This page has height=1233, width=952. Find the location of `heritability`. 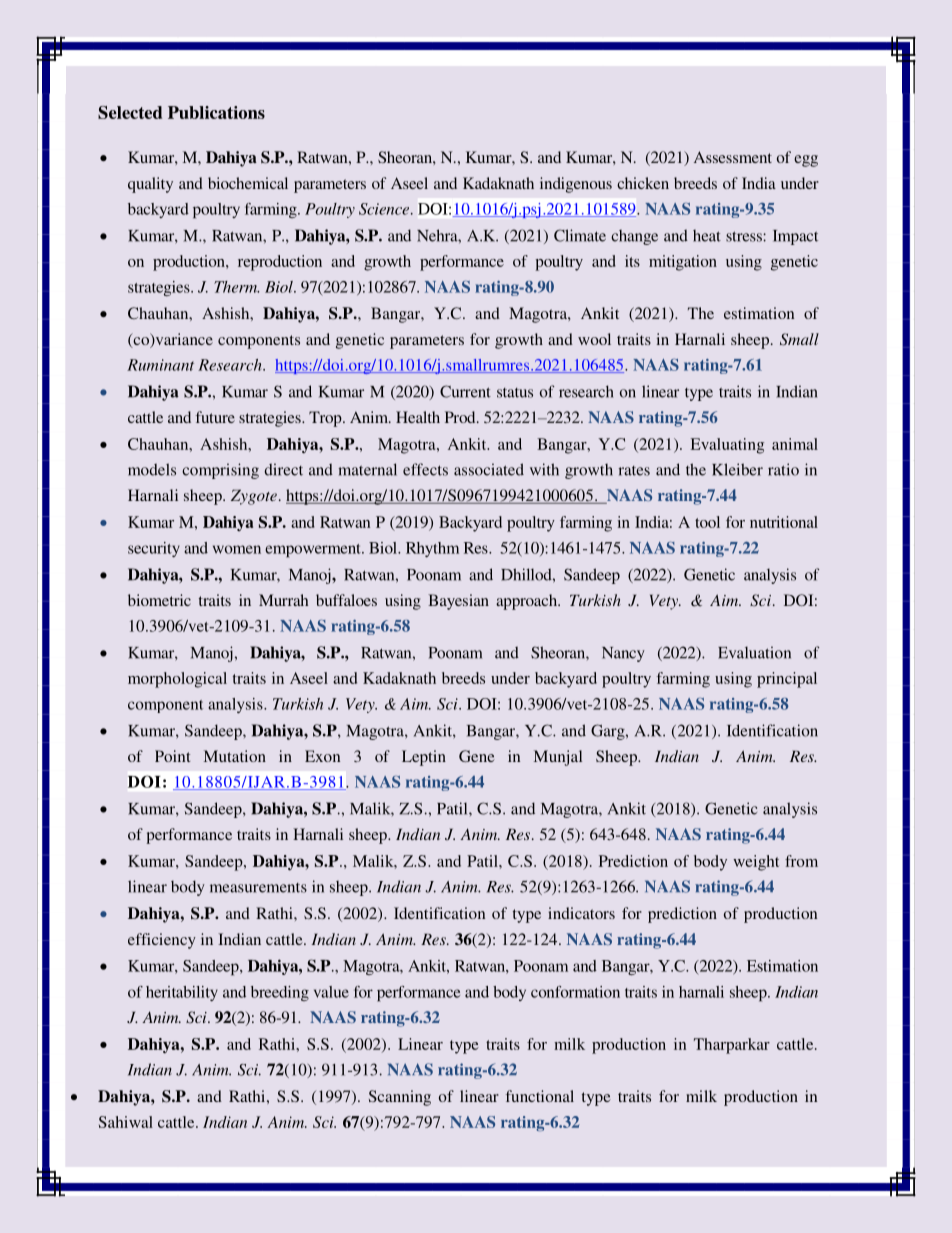

heritability is located at coordinates (182, 993).
